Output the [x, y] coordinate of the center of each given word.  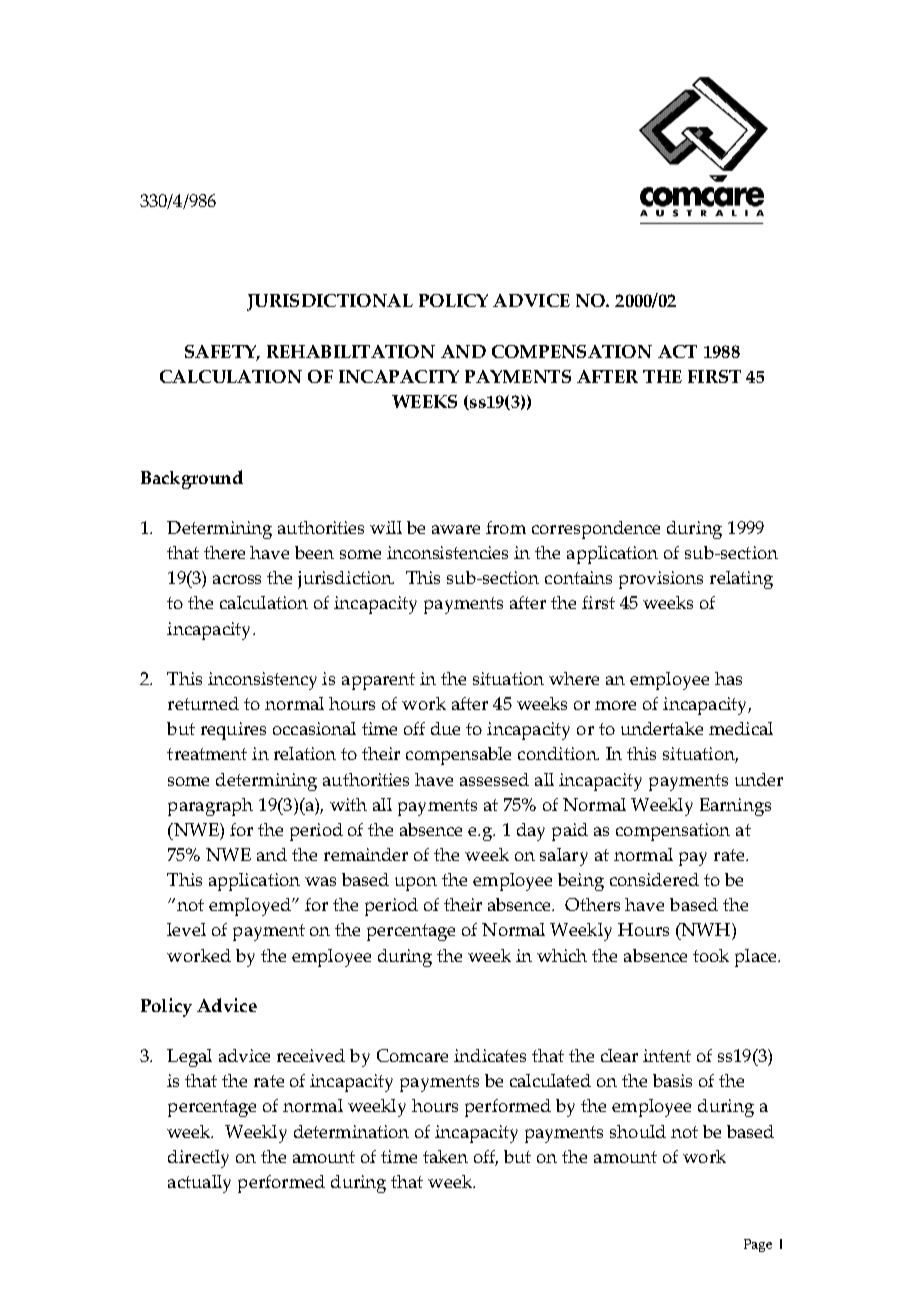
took [711, 955]
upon [416, 884]
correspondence [596, 530]
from [506, 527]
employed [251, 907]
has [728, 678]
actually [199, 1184]
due [445, 728]
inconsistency [262, 681]
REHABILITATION [351, 351]
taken [445, 1156]
